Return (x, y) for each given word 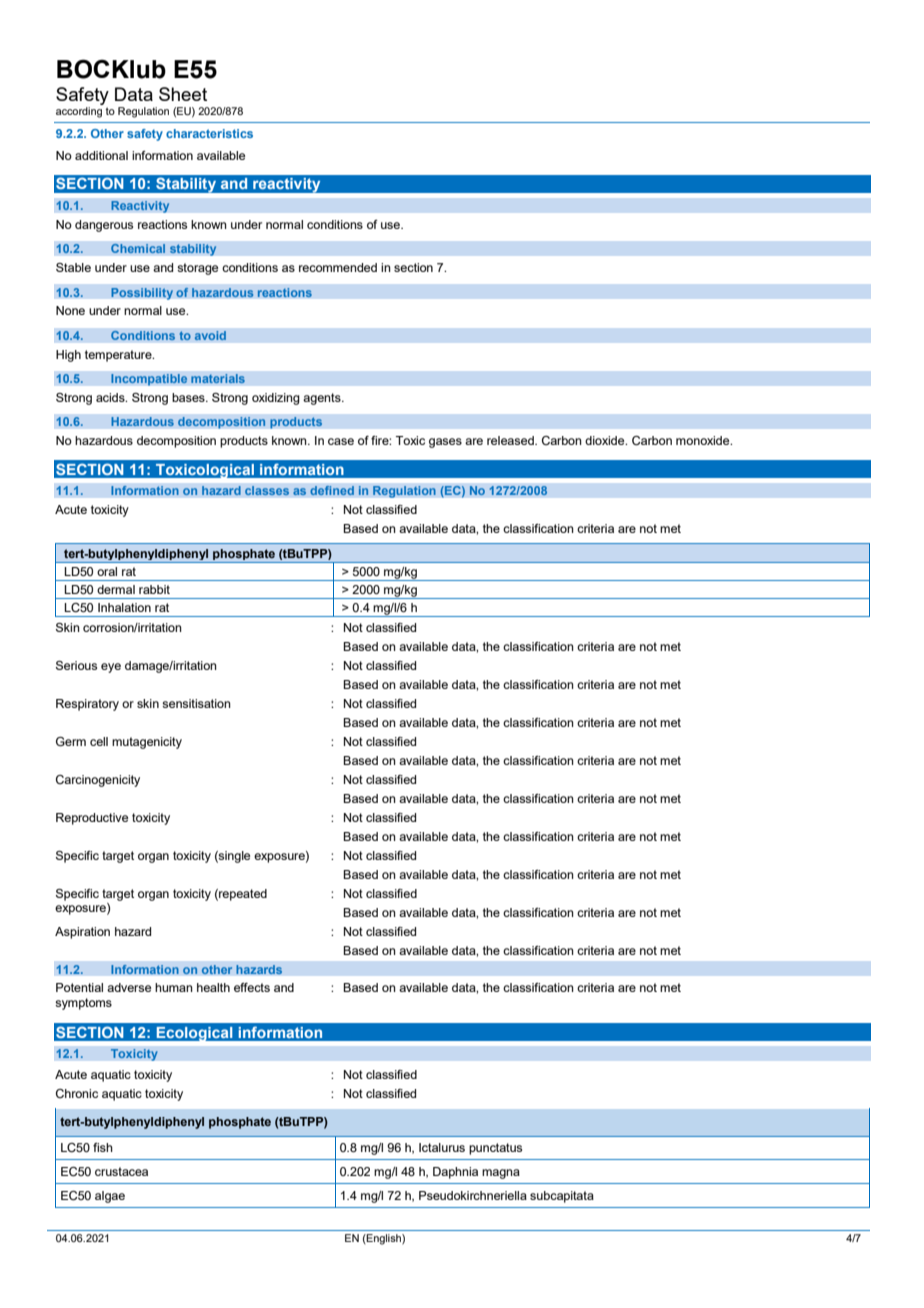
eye (111, 668)
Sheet (183, 94)
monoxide (704, 440)
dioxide (606, 440)
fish (103, 1147)
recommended (338, 267)
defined (332, 490)
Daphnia (455, 1173)
